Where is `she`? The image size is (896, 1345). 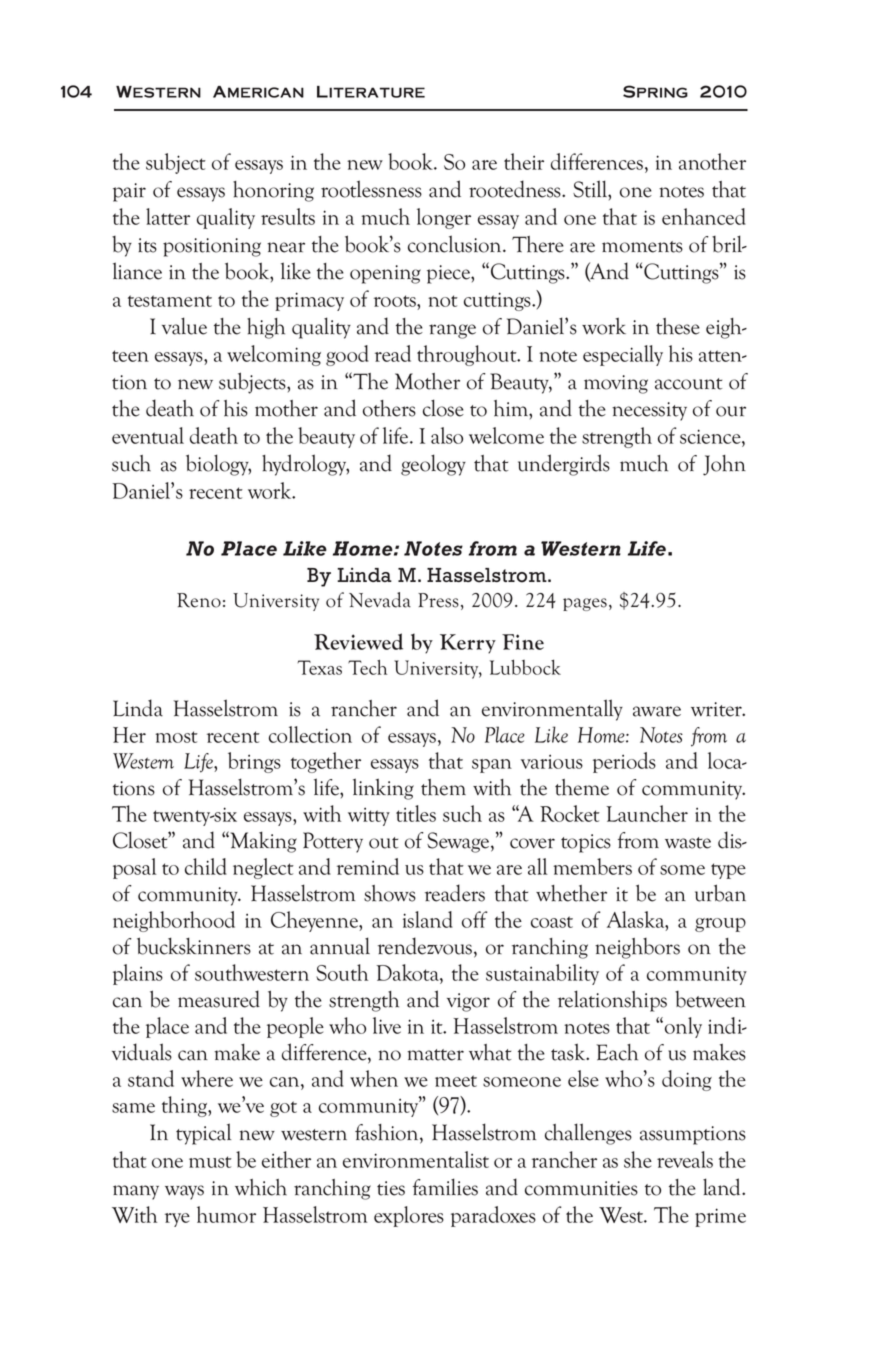 she is located at coordinates (638, 1159).
